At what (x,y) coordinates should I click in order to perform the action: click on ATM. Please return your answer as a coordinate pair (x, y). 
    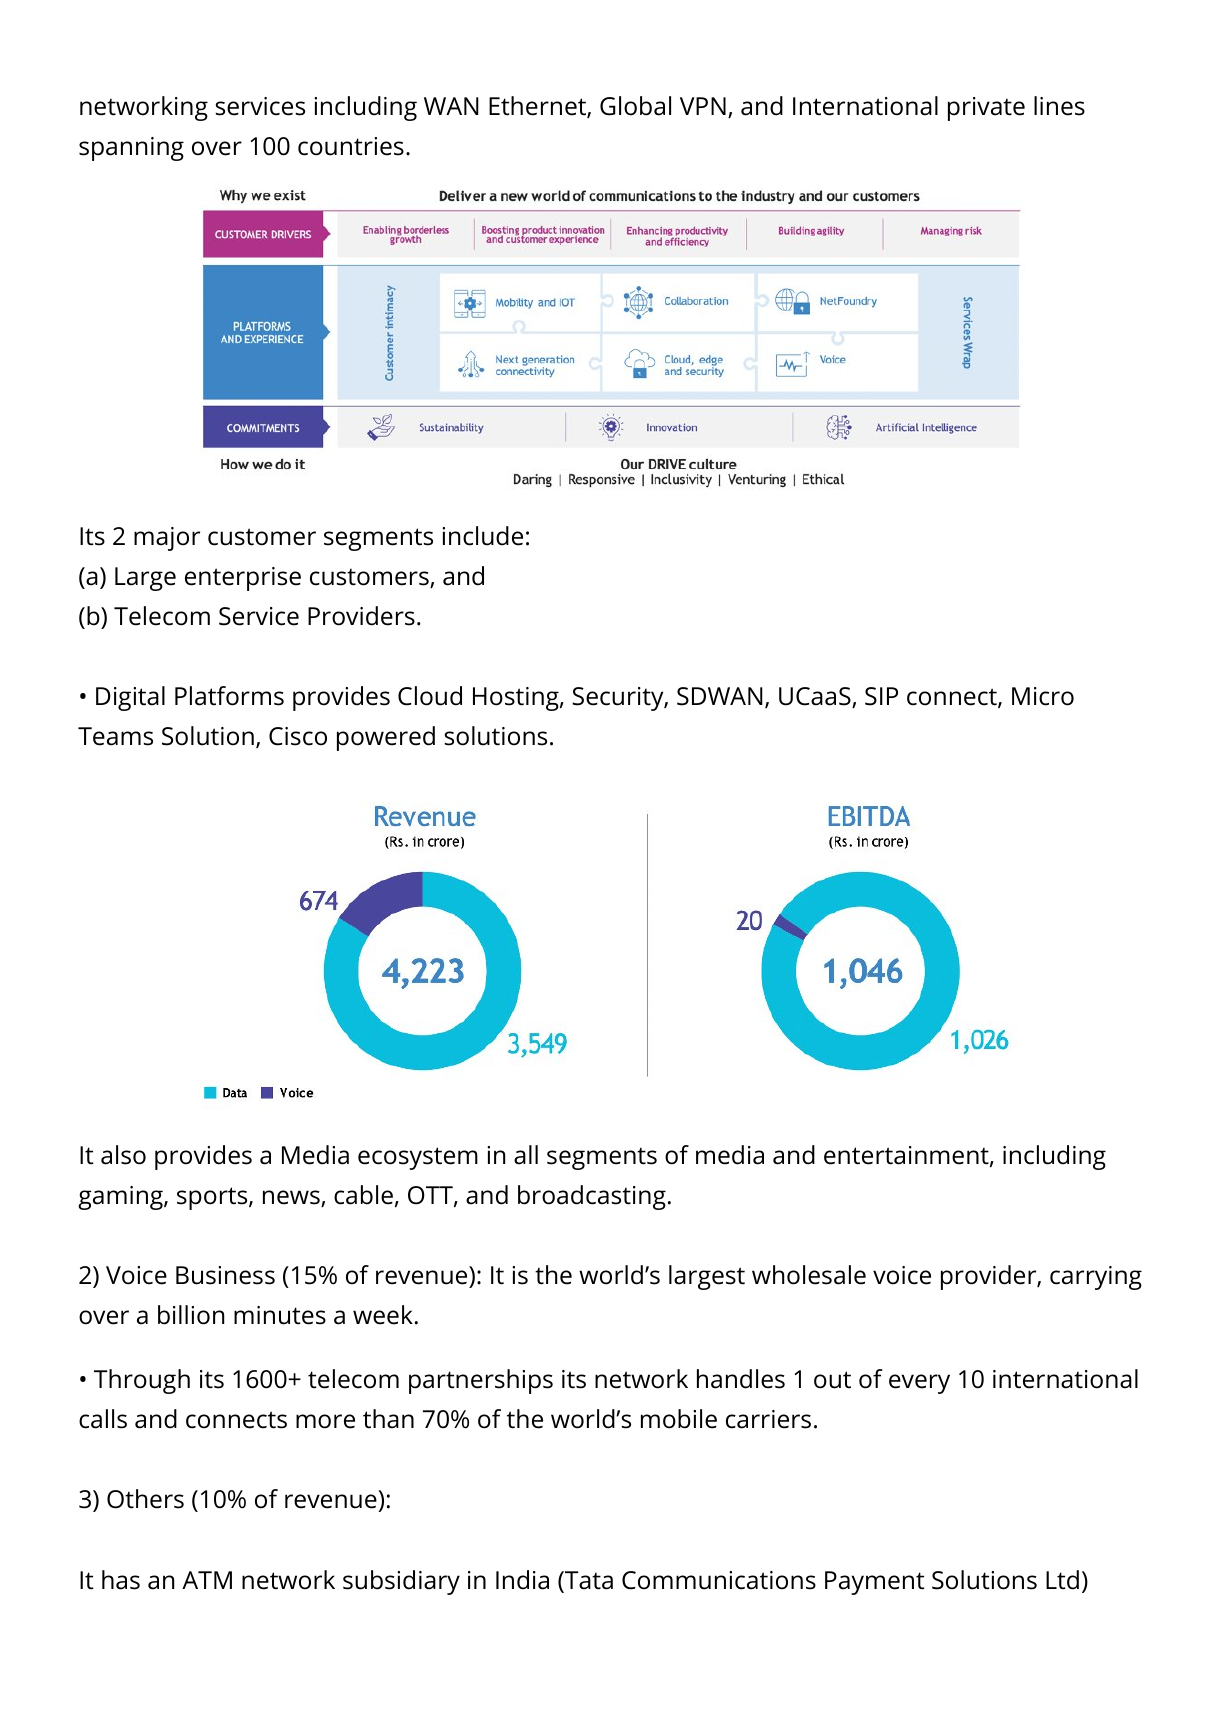
    Looking at the image, I should click on (207, 1580).
